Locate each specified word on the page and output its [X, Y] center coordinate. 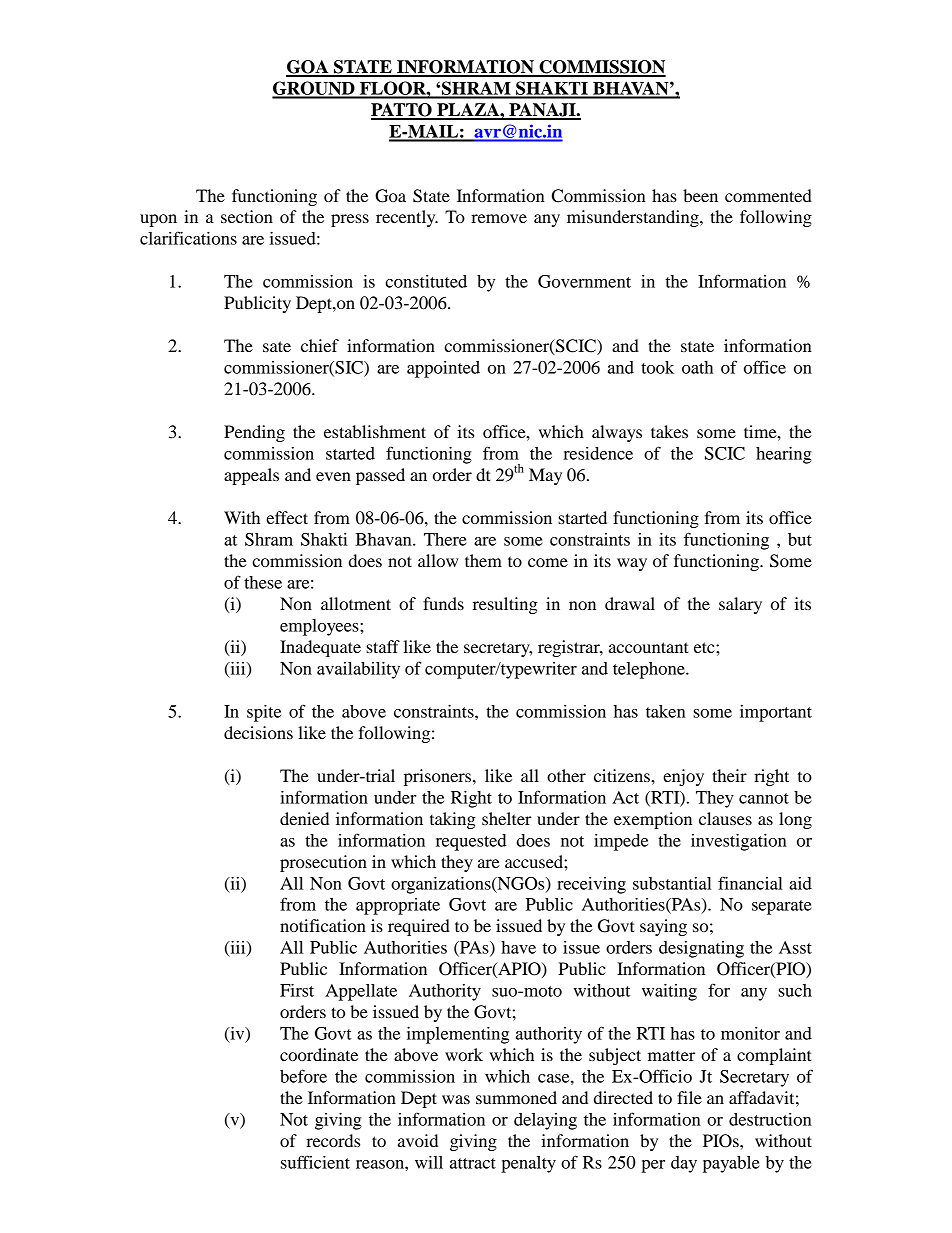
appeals [251, 476]
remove [499, 218]
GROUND [314, 89]
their [729, 775]
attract [473, 1163]
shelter [507, 818]
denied [304, 818]
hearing [784, 455]
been [700, 195]
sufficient [315, 1162]
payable [731, 1164]
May [545, 476]
